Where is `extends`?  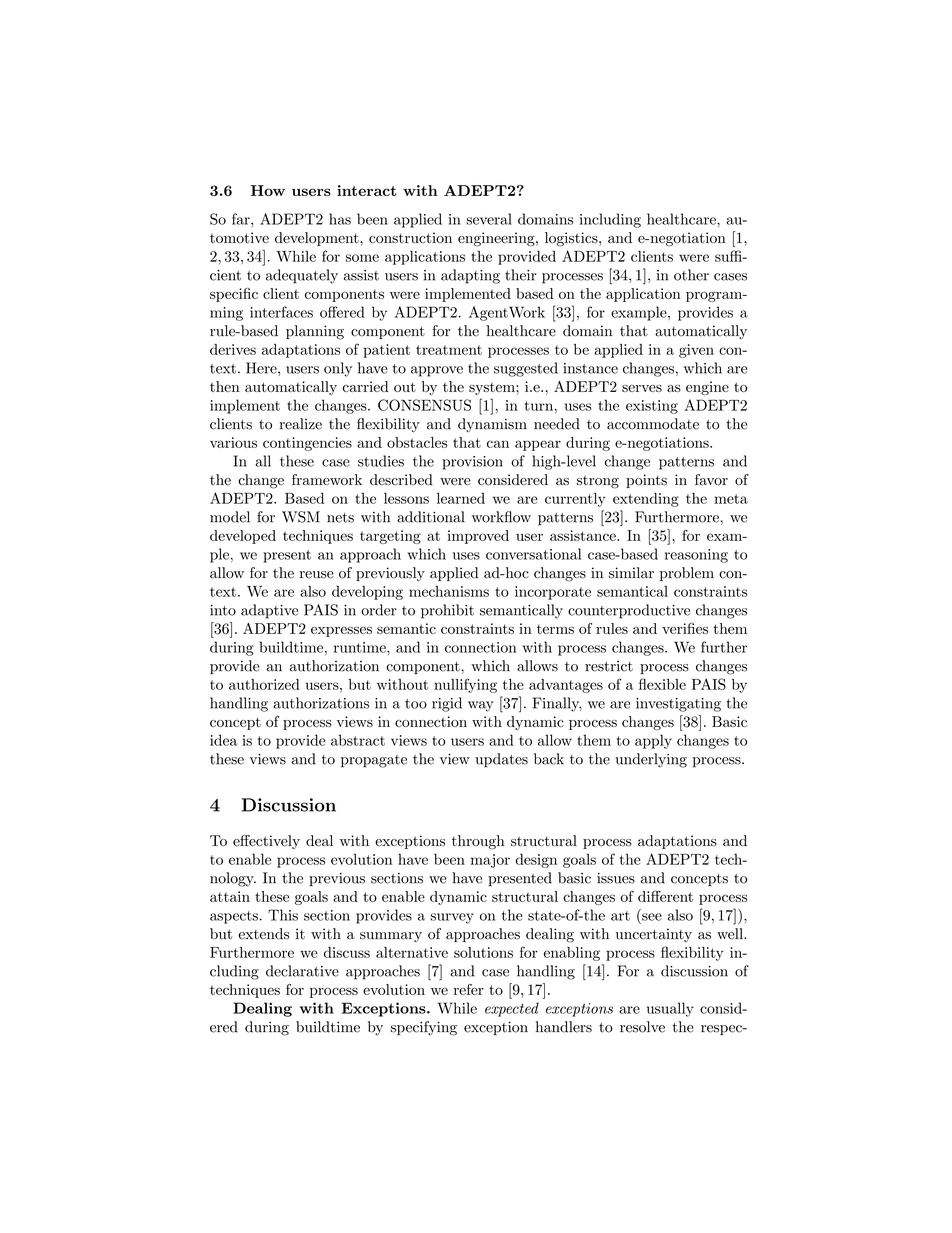
extends is located at coordinates (263, 934).
